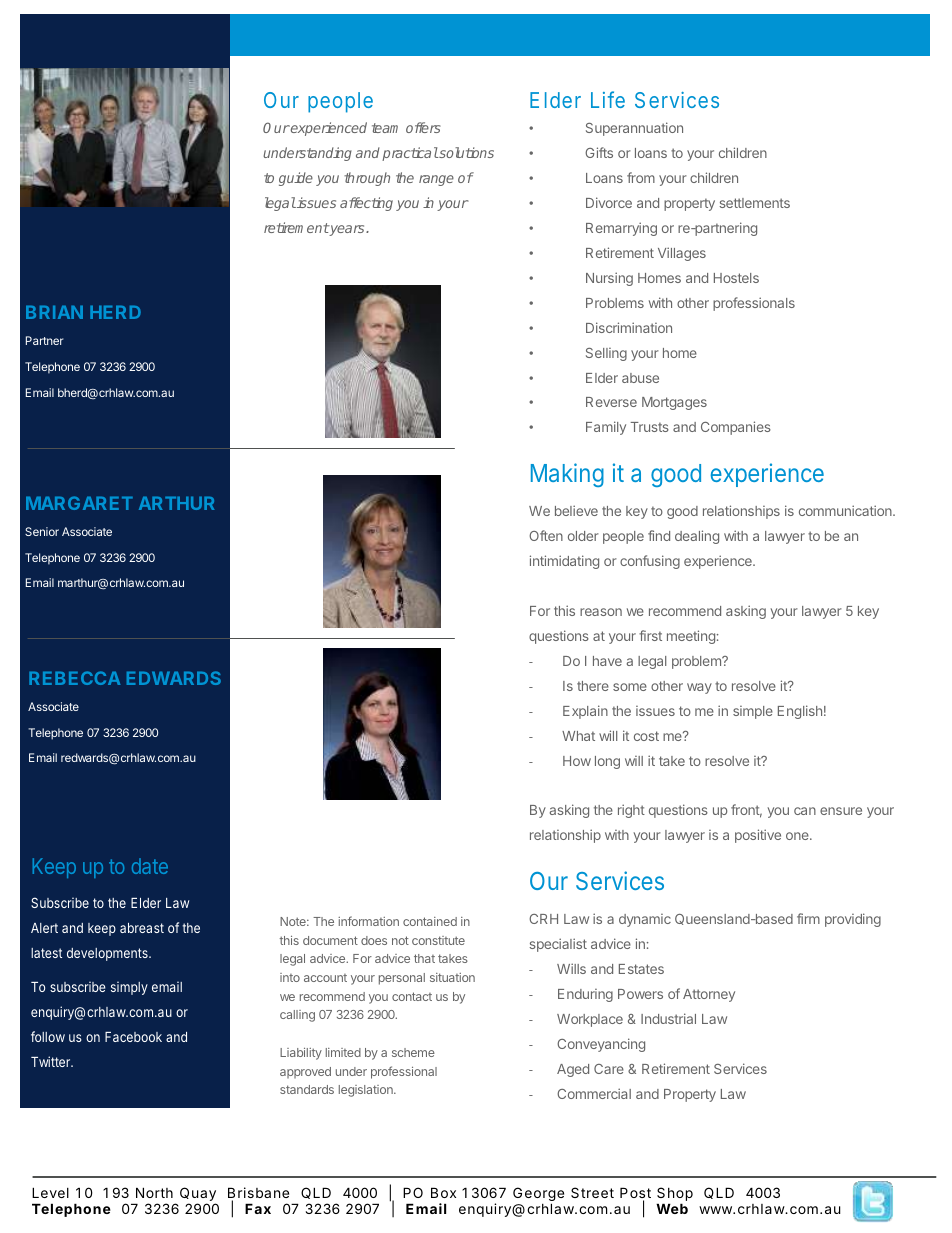  I want to click on meeting, so click(691, 637).
